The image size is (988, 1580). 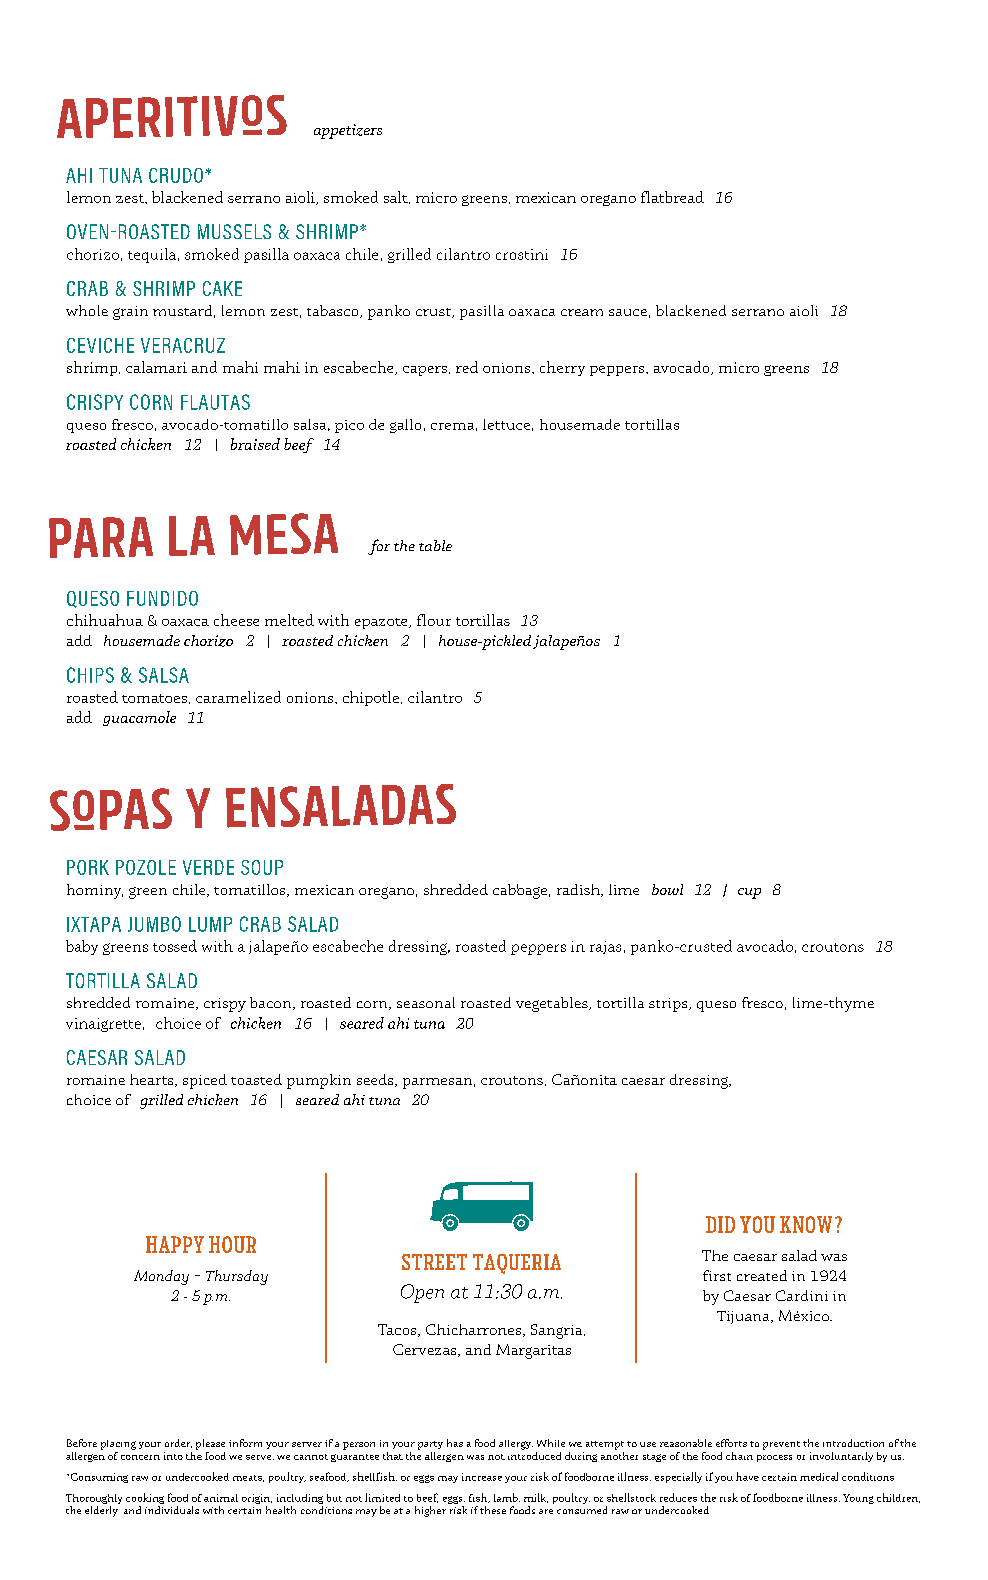 I want to click on VERDE, so click(x=208, y=867).
